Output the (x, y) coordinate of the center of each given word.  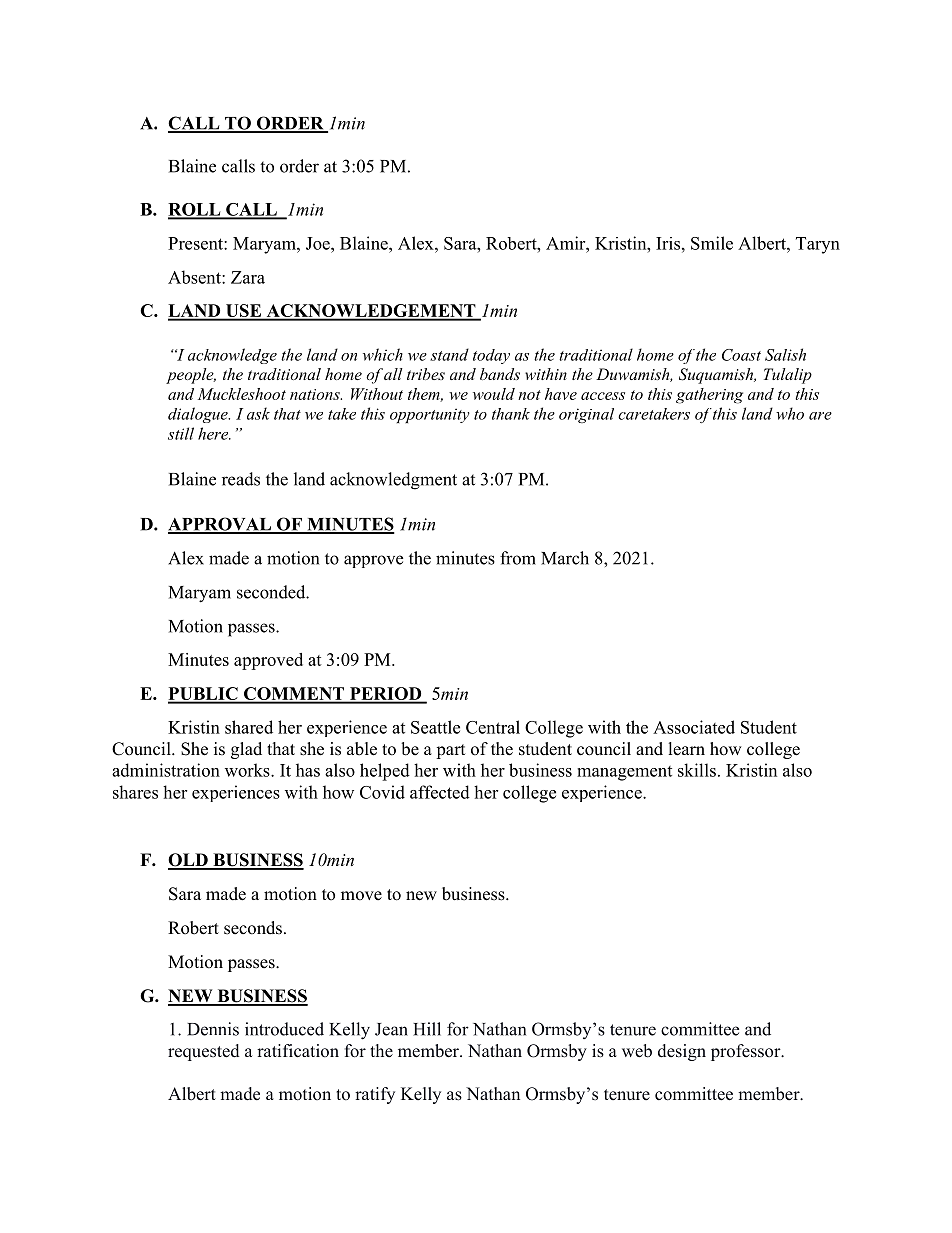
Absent (195, 277)
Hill (427, 1029)
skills (697, 770)
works (248, 770)
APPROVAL (220, 525)
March (565, 558)
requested (204, 1052)
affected (440, 792)
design (682, 1052)
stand (449, 354)
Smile (712, 243)
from (518, 558)
